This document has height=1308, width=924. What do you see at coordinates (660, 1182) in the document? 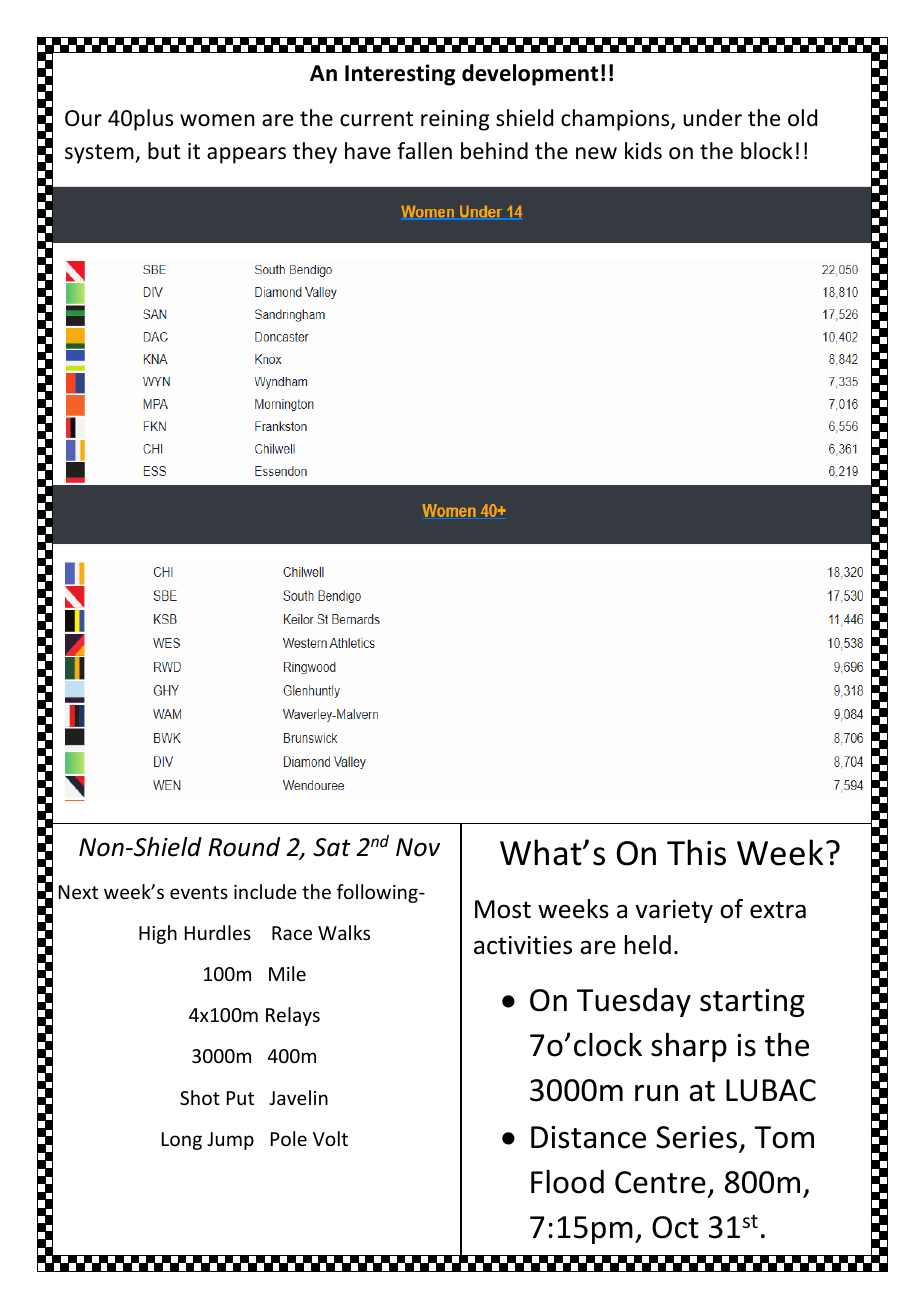
I see `Centre` at bounding box center [660, 1182].
